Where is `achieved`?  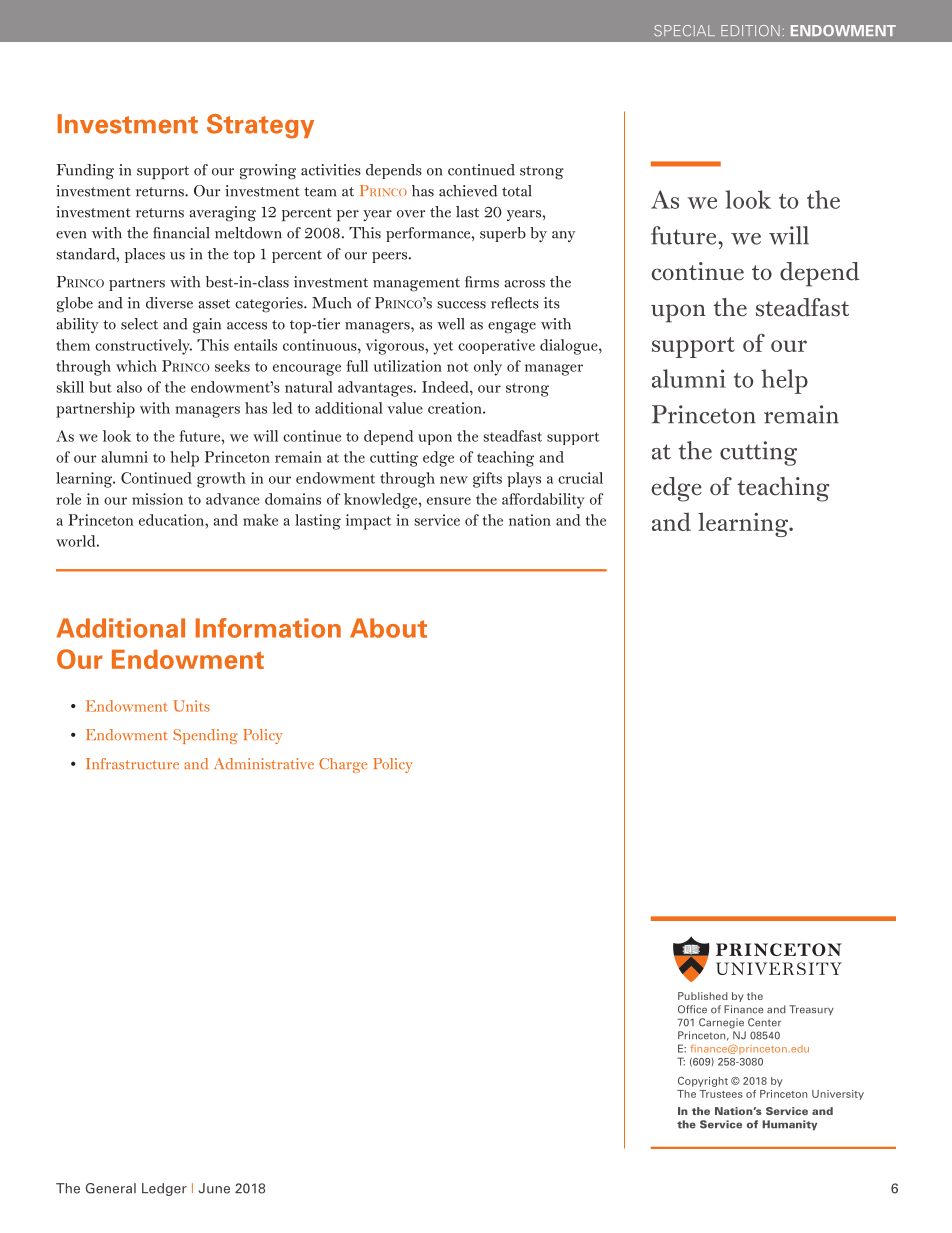 achieved is located at coordinates (468, 191).
